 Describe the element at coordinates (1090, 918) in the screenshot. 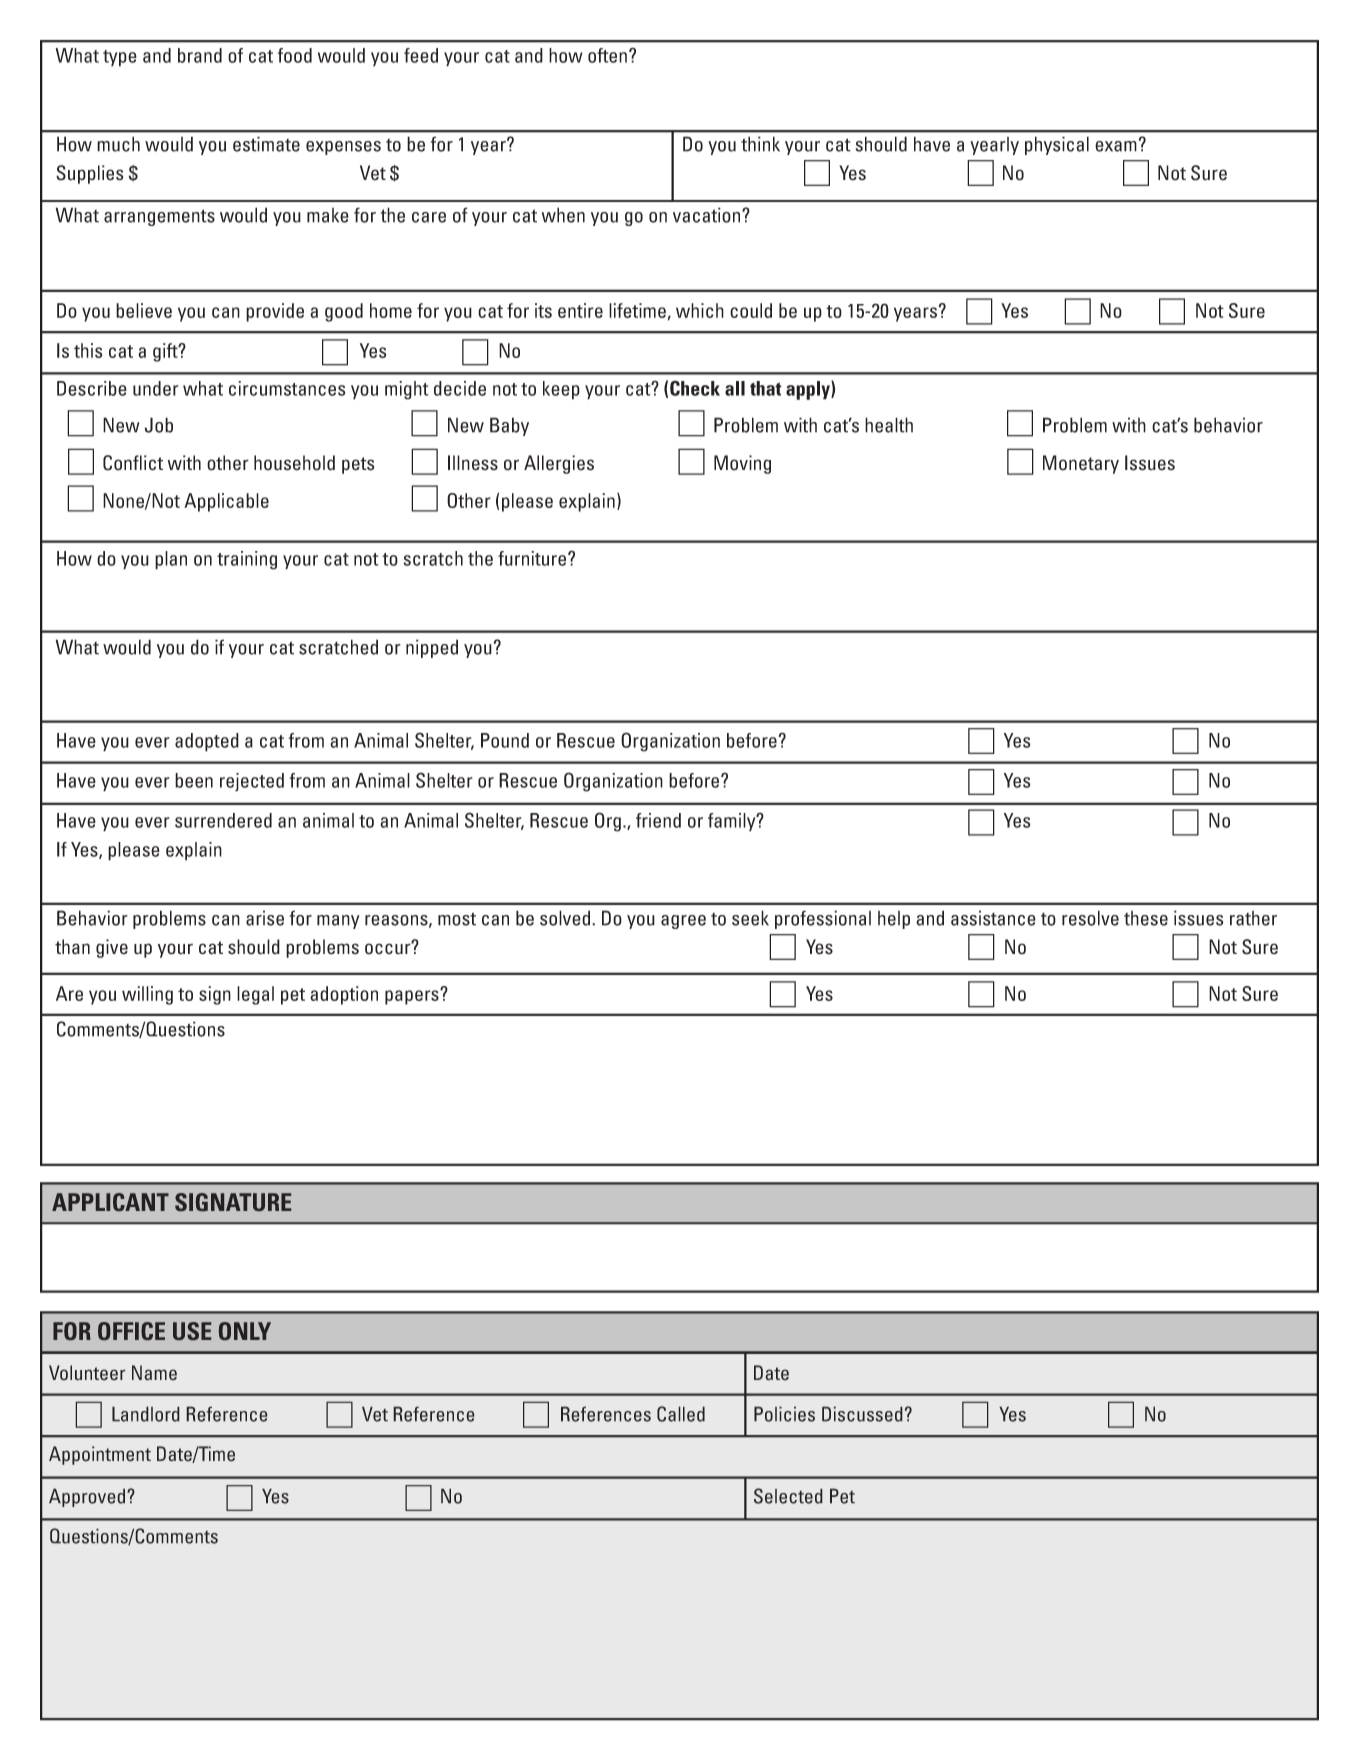

I see `resolve` at that location.
